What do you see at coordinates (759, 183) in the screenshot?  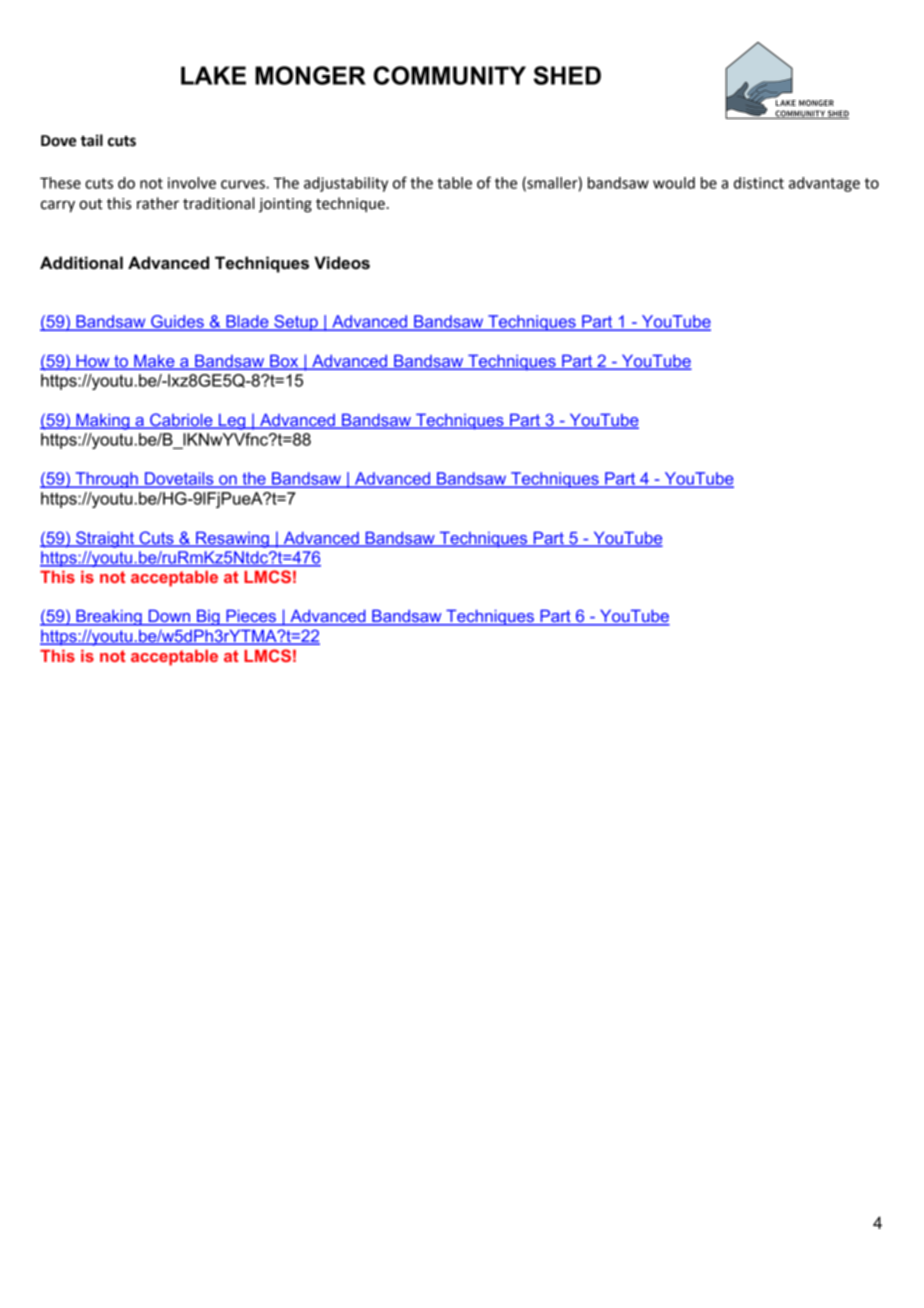 I see `distinct` at bounding box center [759, 183].
